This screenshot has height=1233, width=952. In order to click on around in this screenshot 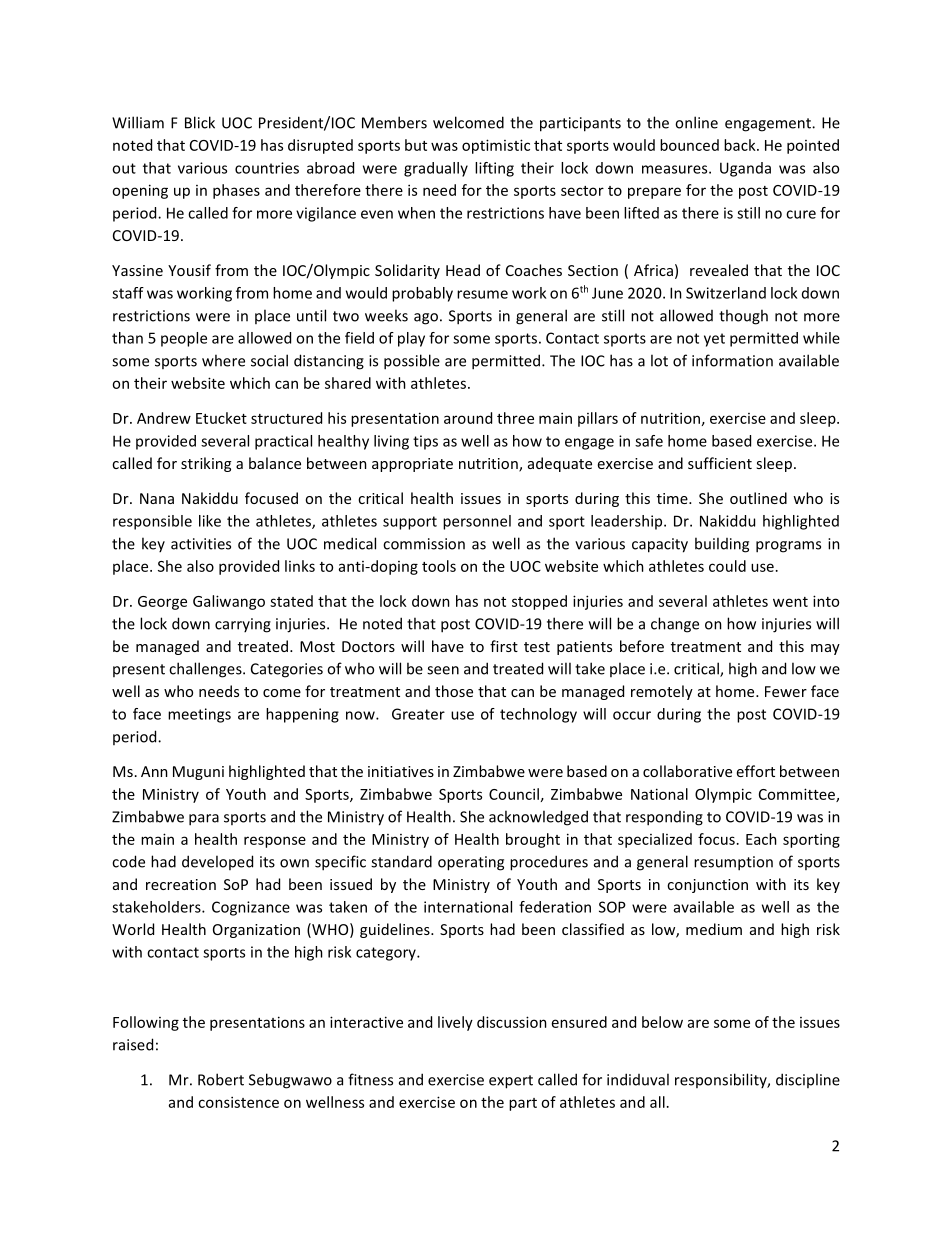, I will do `click(468, 418)`.
